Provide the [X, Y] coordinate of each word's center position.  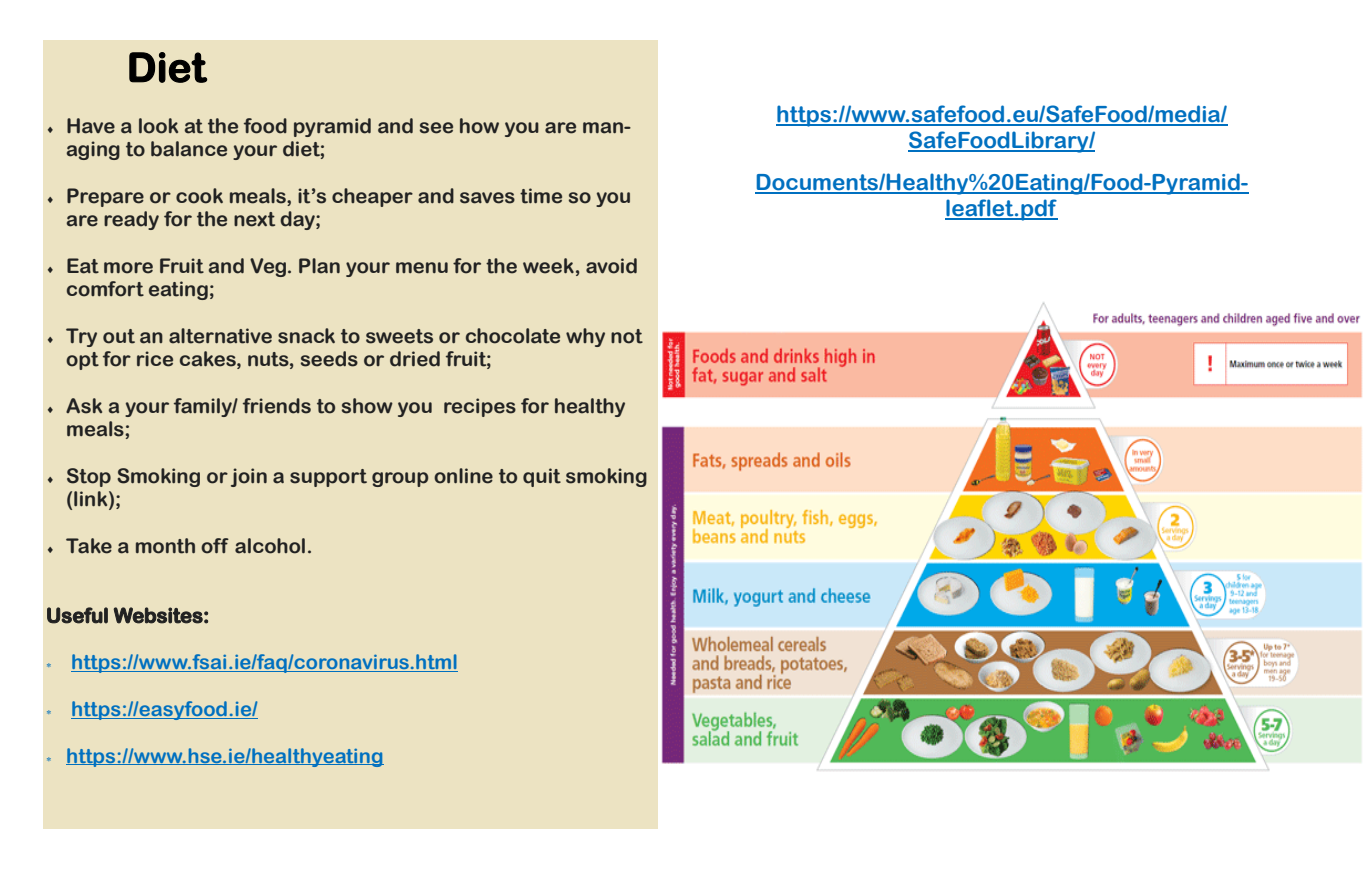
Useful [77, 615]
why [585, 337]
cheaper [372, 197]
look [158, 126]
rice [155, 359]
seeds [329, 359]
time [541, 196]
